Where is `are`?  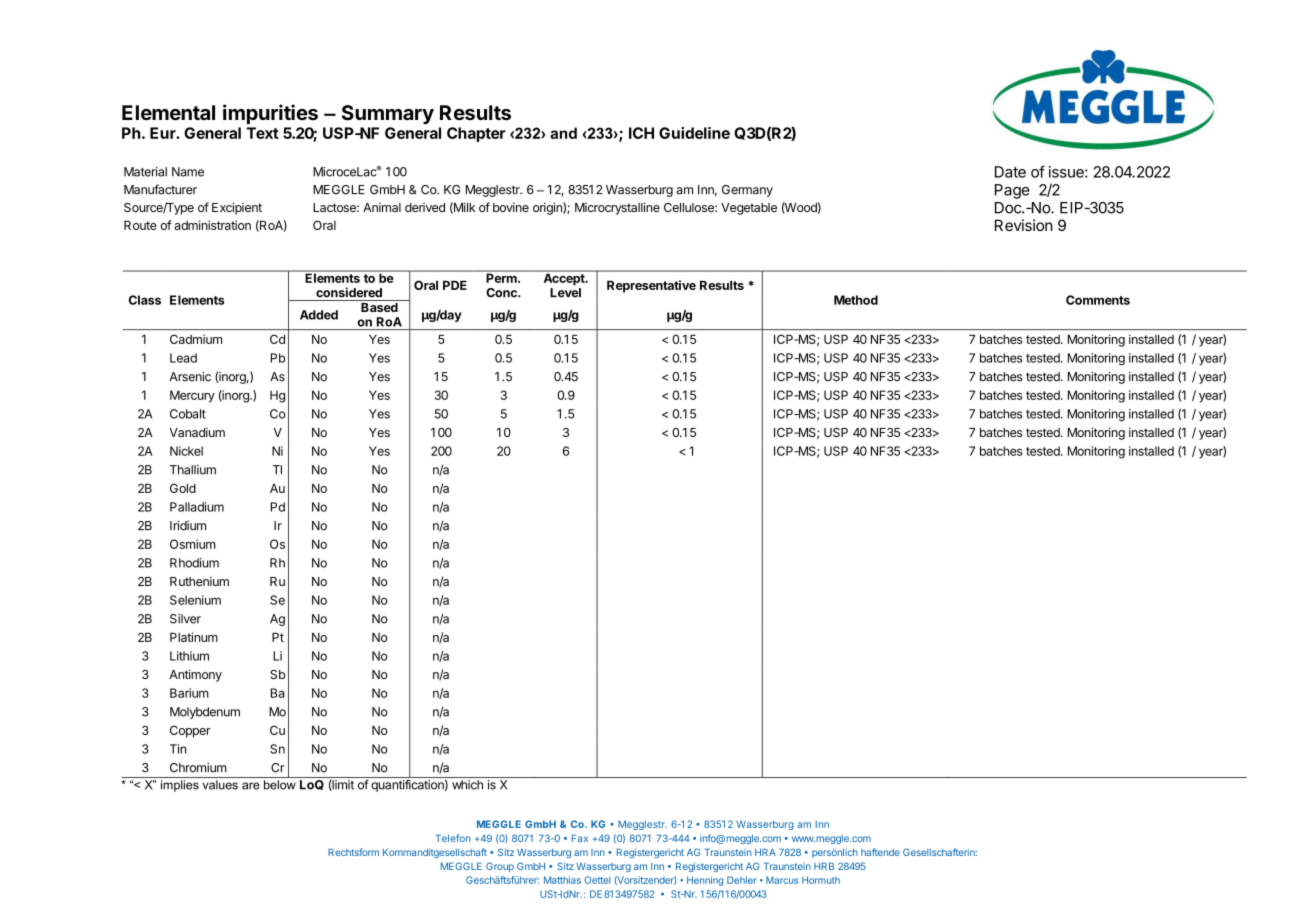
are is located at coordinates (251, 786).
